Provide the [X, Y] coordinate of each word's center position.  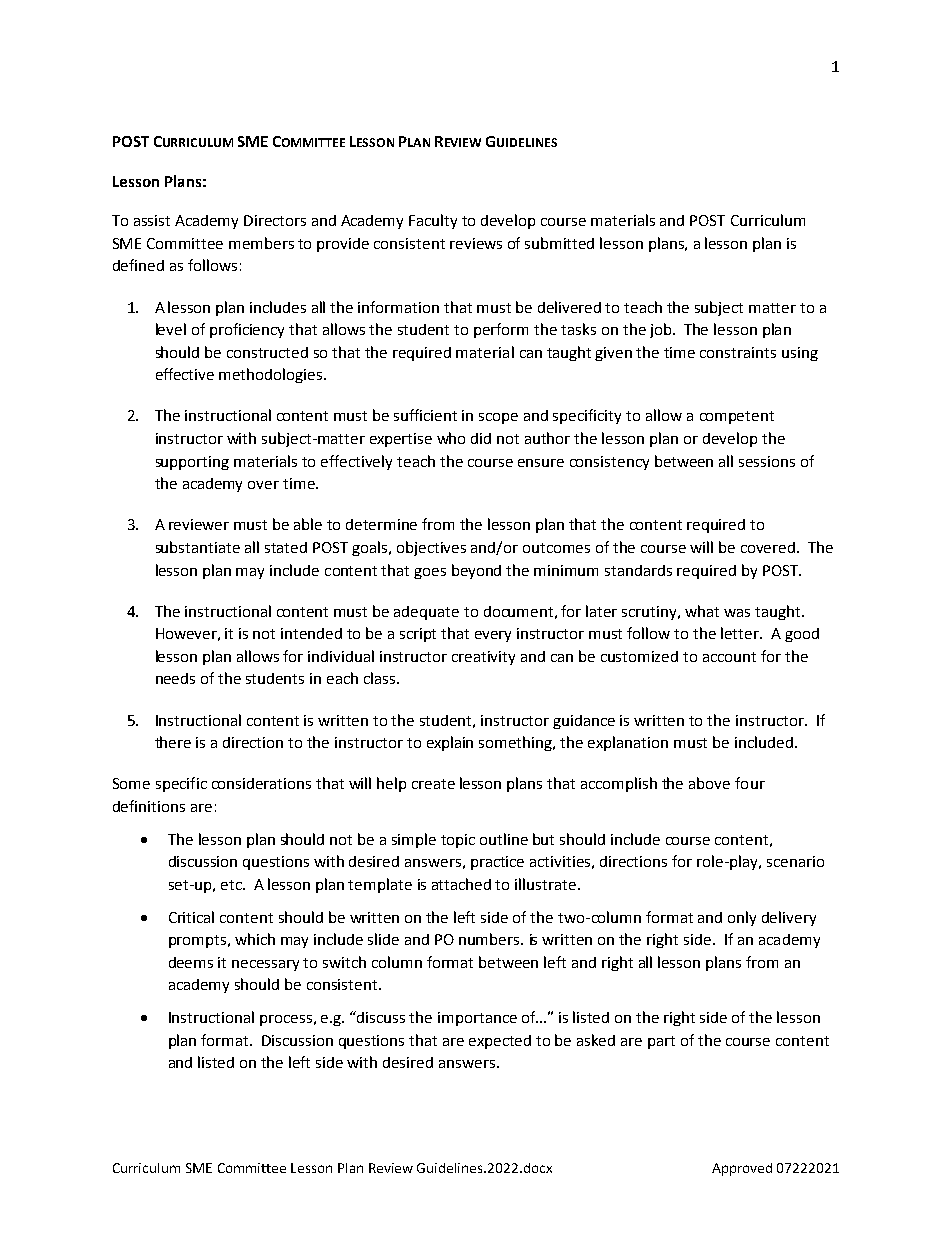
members [261, 243]
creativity [483, 658]
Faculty [433, 221]
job [662, 330]
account [729, 657]
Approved [742, 1169]
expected [500, 1042]
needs [175, 678]
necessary [265, 965]
